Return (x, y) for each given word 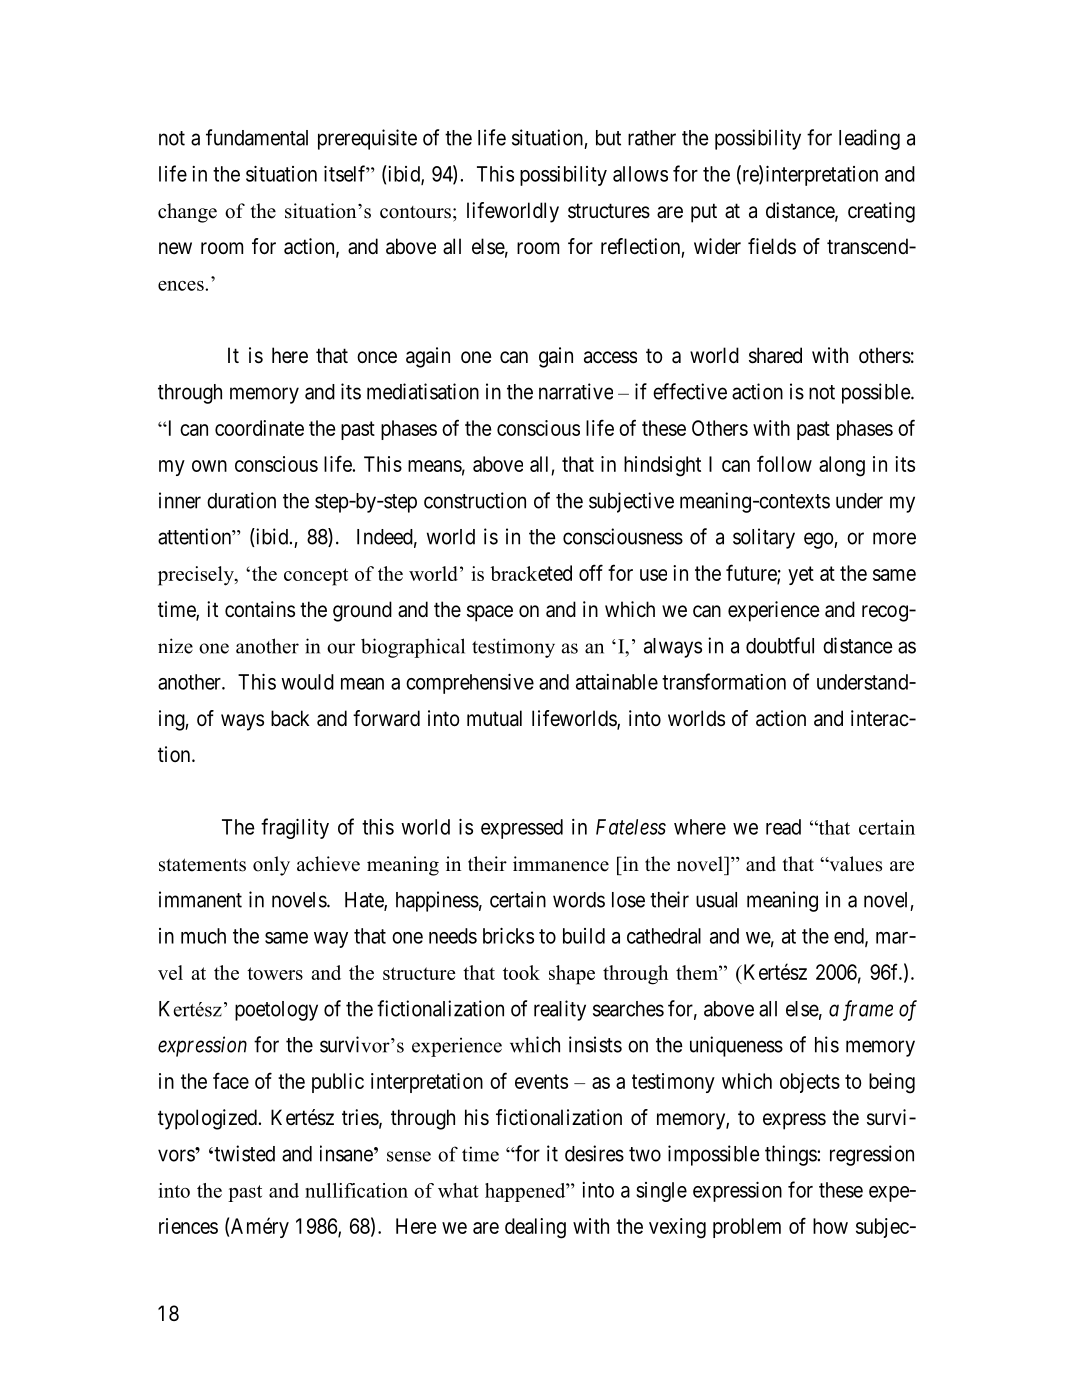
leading (869, 139)
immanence (561, 864)
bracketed (531, 573)
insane (346, 1153)
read (783, 827)
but (608, 138)
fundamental (257, 137)
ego (819, 540)
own (209, 466)
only (271, 866)
